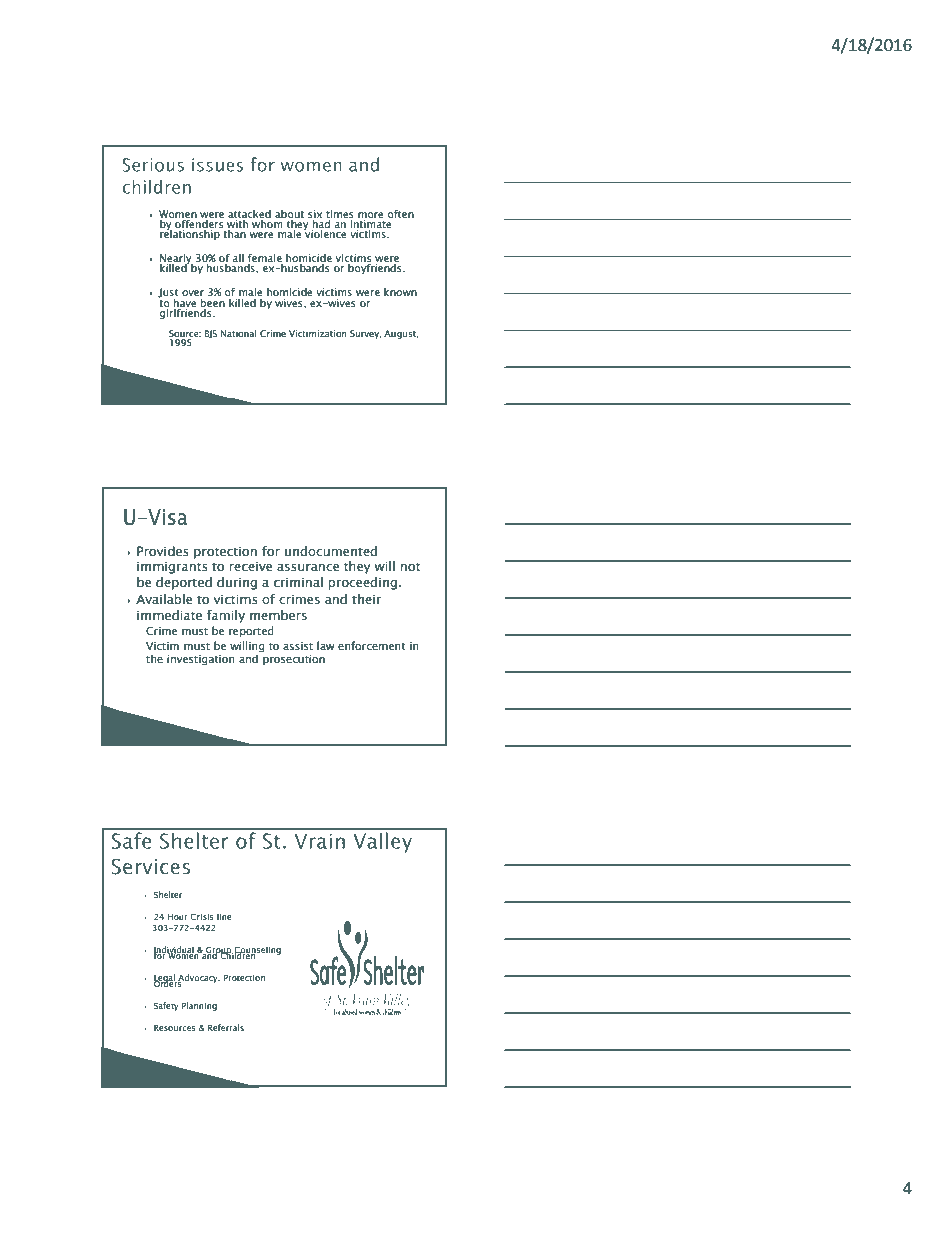 The width and height of the image is (952, 1233). What do you see at coordinates (224, 916) in the image?
I see `line` at bounding box center [224, 916].
